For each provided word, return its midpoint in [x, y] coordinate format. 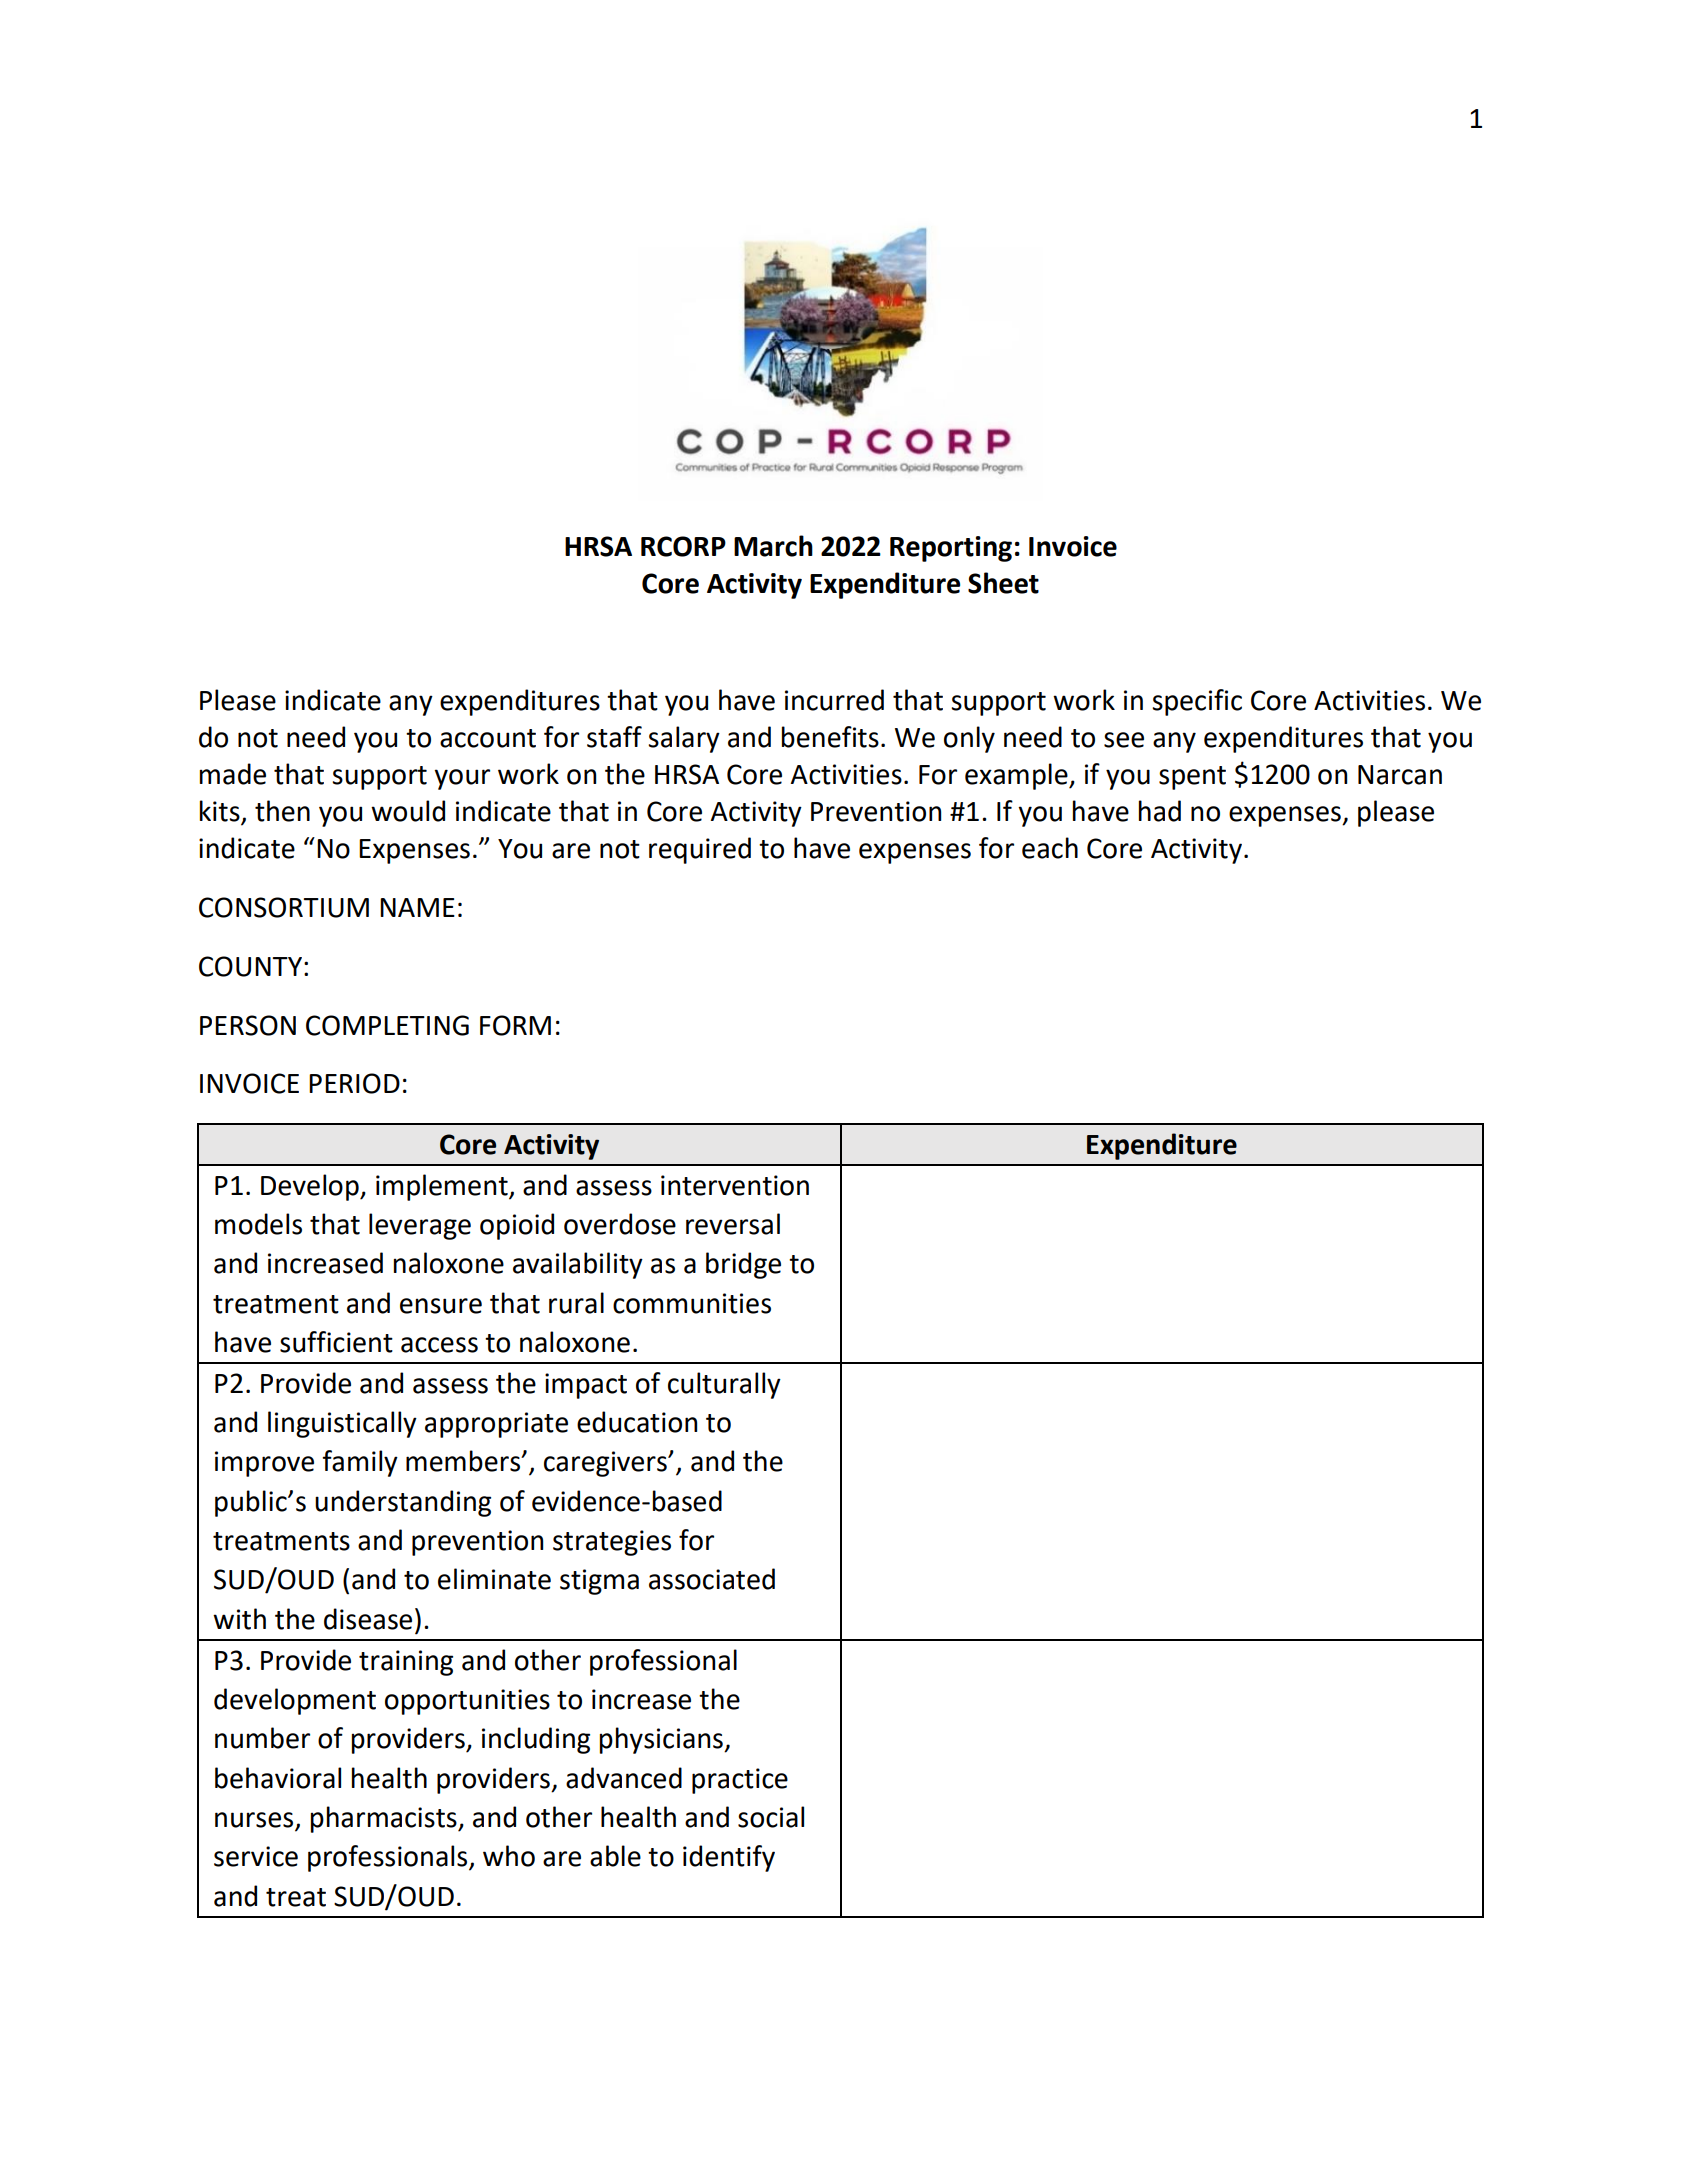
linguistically [342, 1424]
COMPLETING [387, 1025]
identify [729, 1858]
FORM [515, 1025]
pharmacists [385, 1819]
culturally [724, 1385]
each [1050, 848]
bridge [743, 1265]
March [773, 546]
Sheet [1003, 583]
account [488, 738]
